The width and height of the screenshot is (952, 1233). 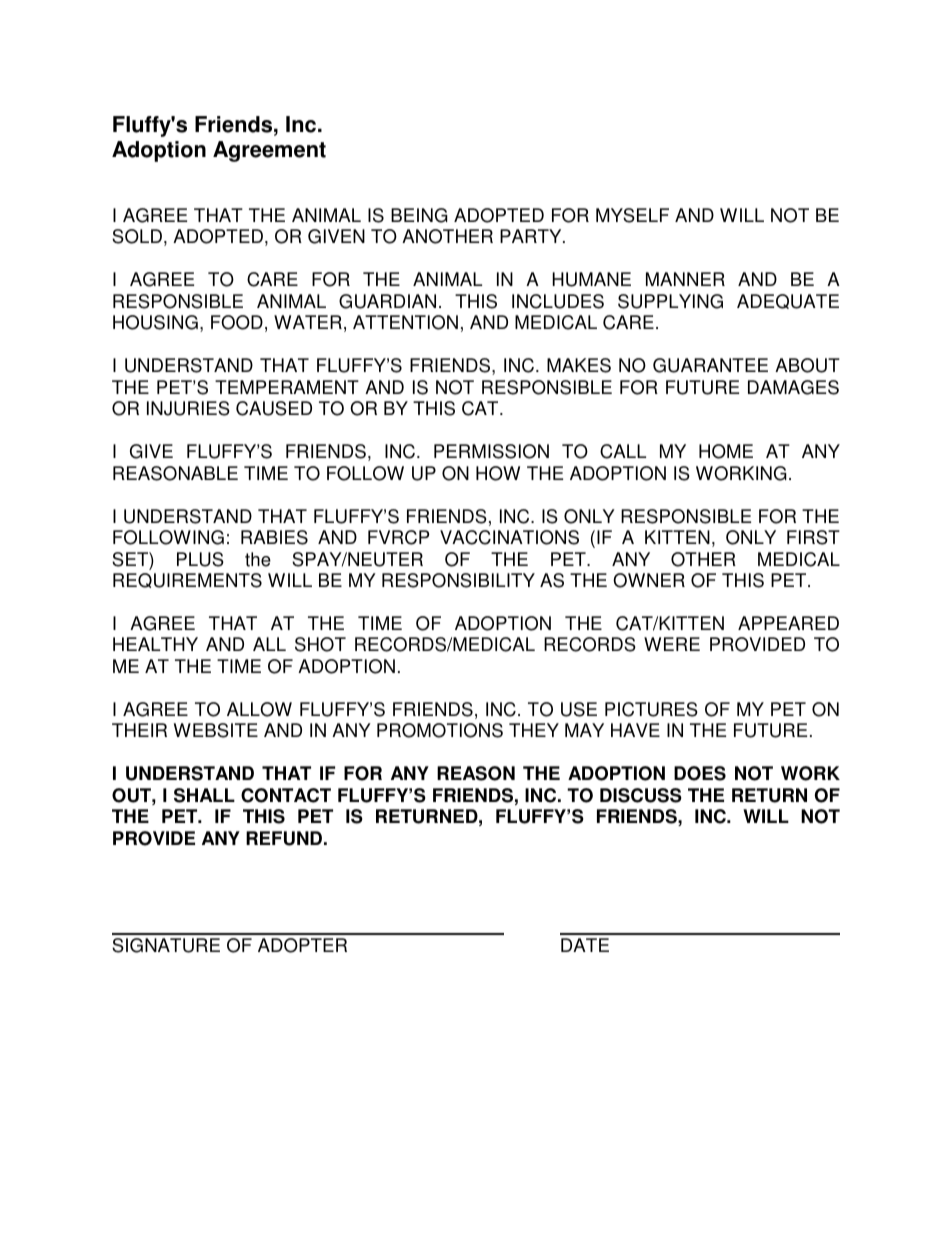 I want to click on MANNER, so click(x=685, y=279).
